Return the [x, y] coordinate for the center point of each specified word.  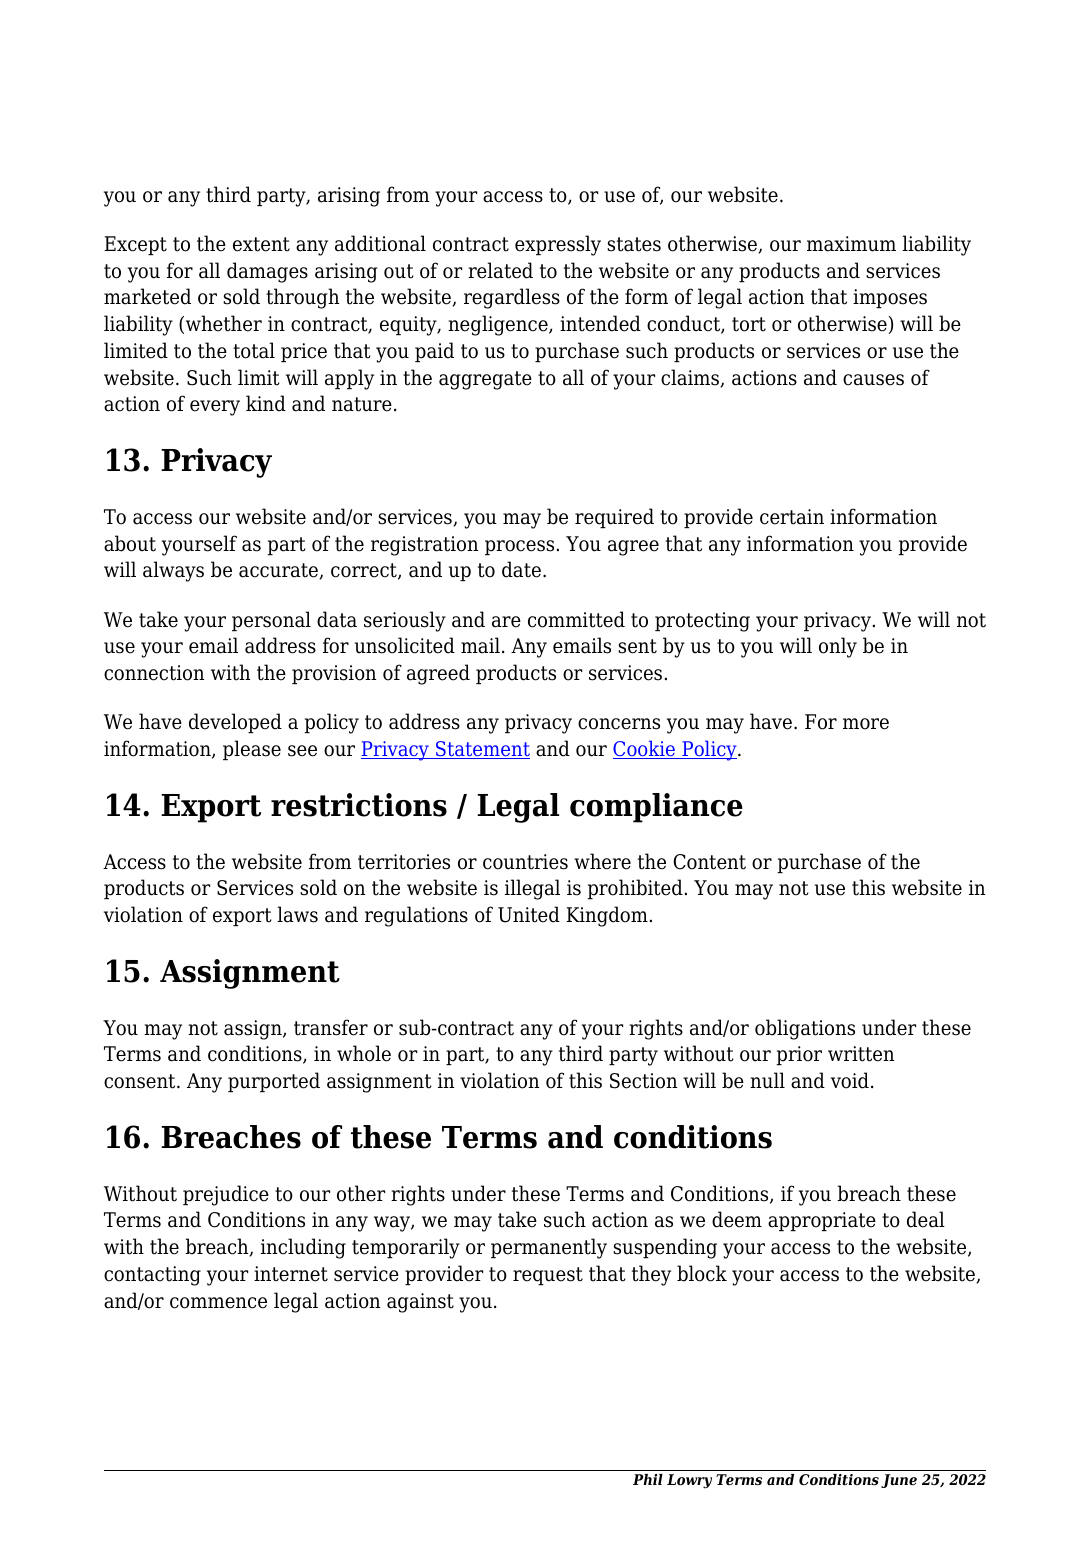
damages [267, 272]
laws [297, 914]
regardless [512, 298]
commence [218, 1303]
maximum [851, 244]
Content [709, 862]
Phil [648, 1479]
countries [525, 862]
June [899, 1481]
